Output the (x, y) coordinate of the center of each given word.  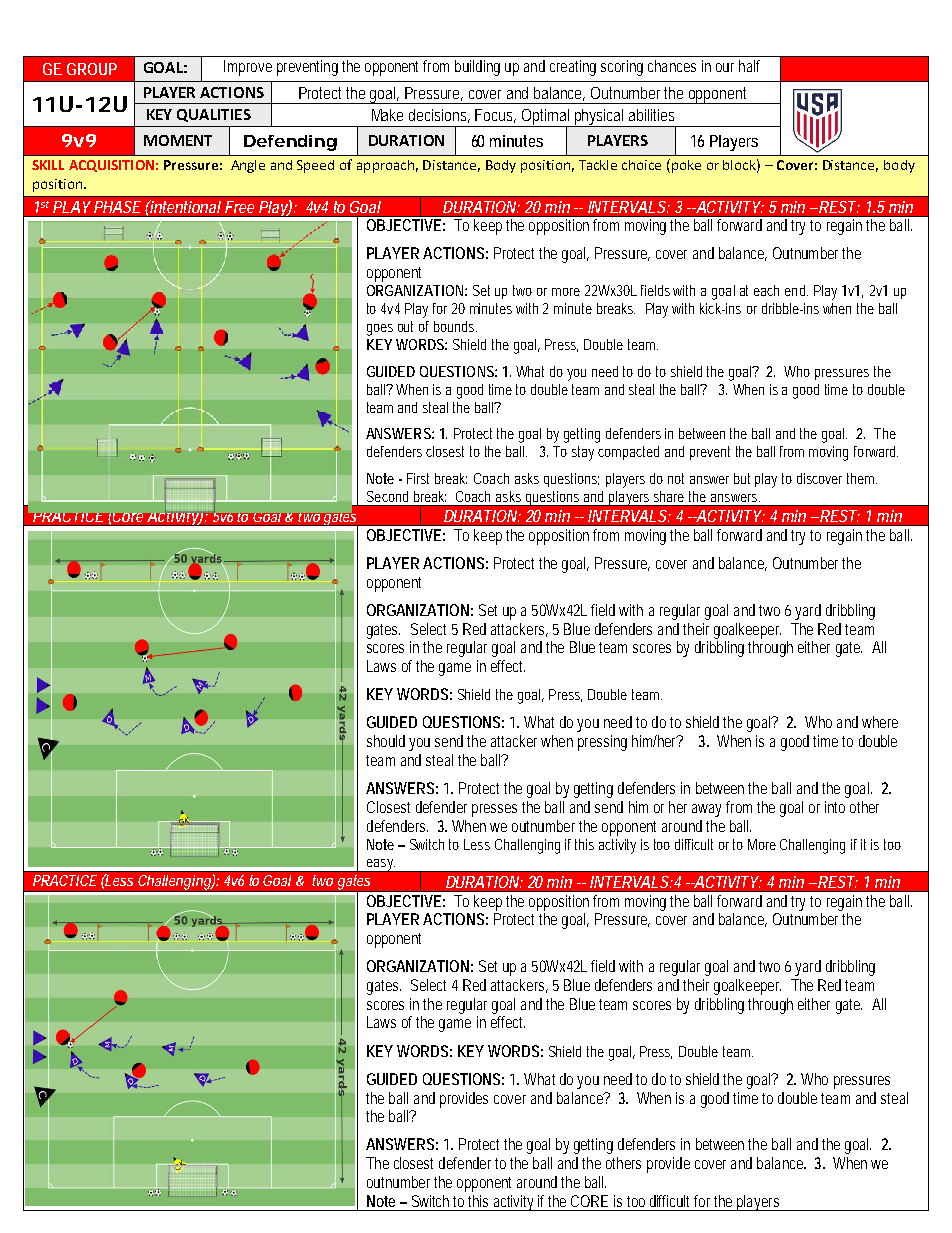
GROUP (92, 69)
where (880, 722)
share (669, 496)
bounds (455, 326)
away (706, 810)
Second (387, 496)
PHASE (117, 207)
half (749, 66)
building (477, 68)
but (742, 478)
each (766, 290)
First (418, 478)
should (386, 741)
